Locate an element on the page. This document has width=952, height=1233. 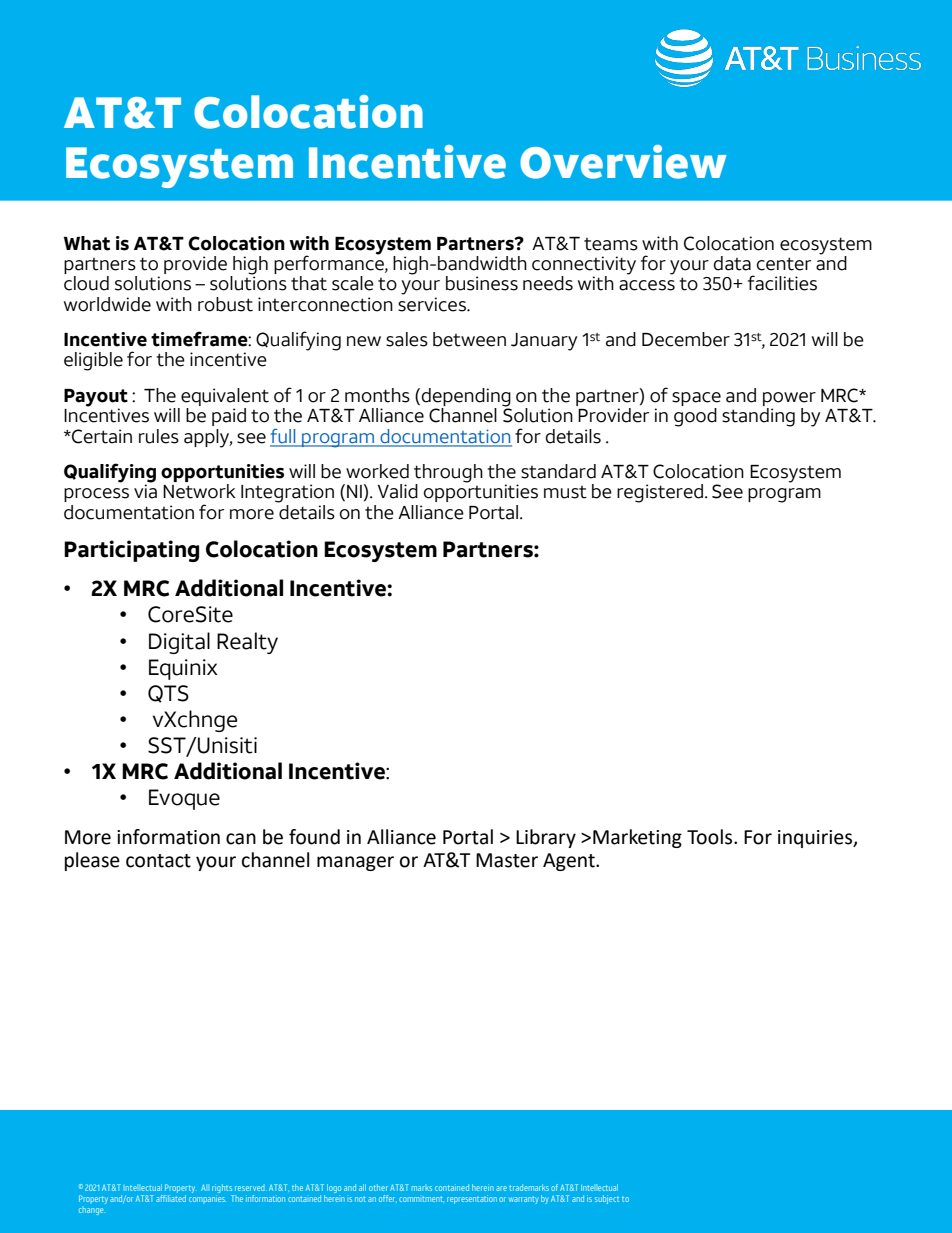
Valid is located at coordinates (397, 491).
